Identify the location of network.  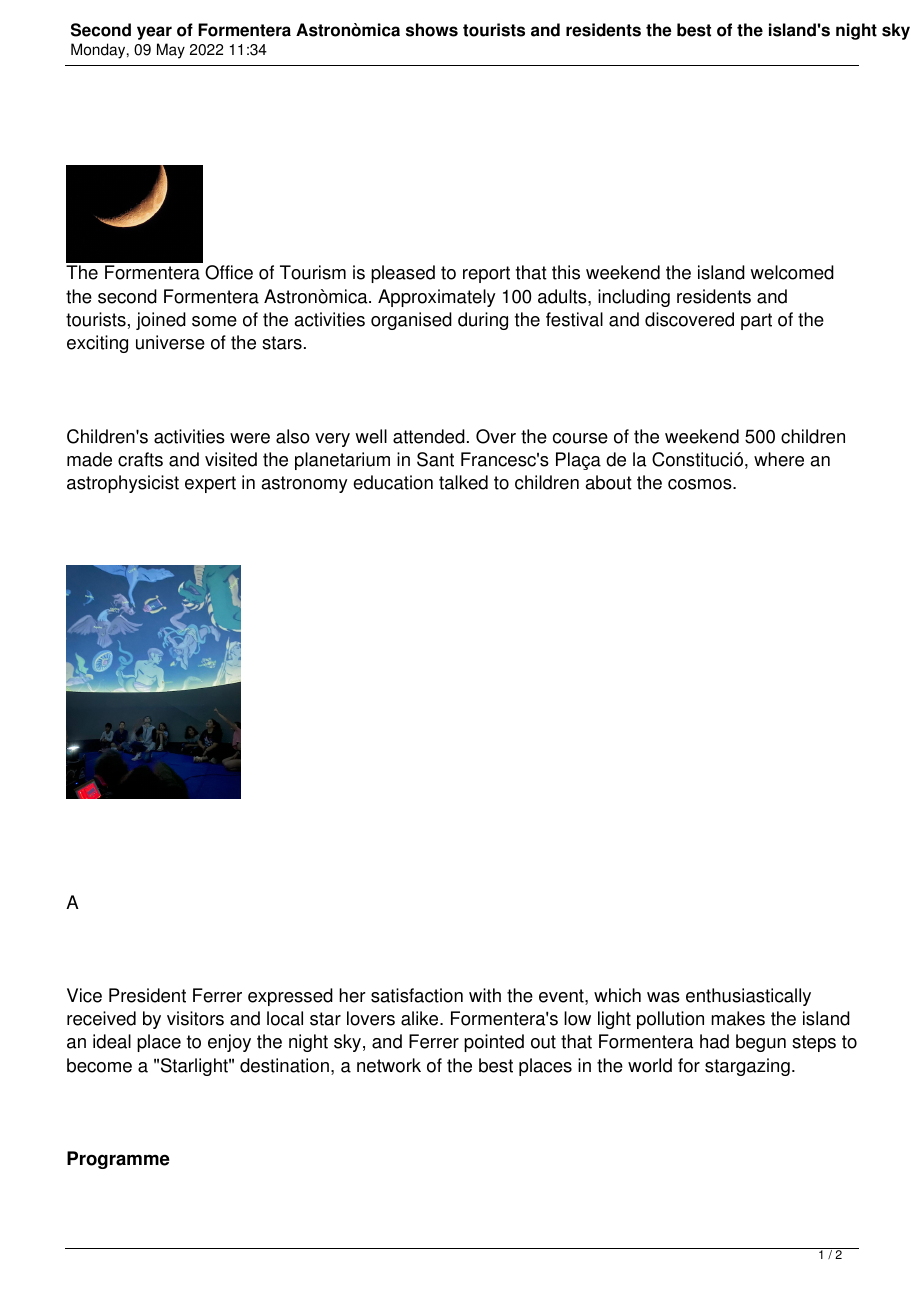
(389, 1065).
